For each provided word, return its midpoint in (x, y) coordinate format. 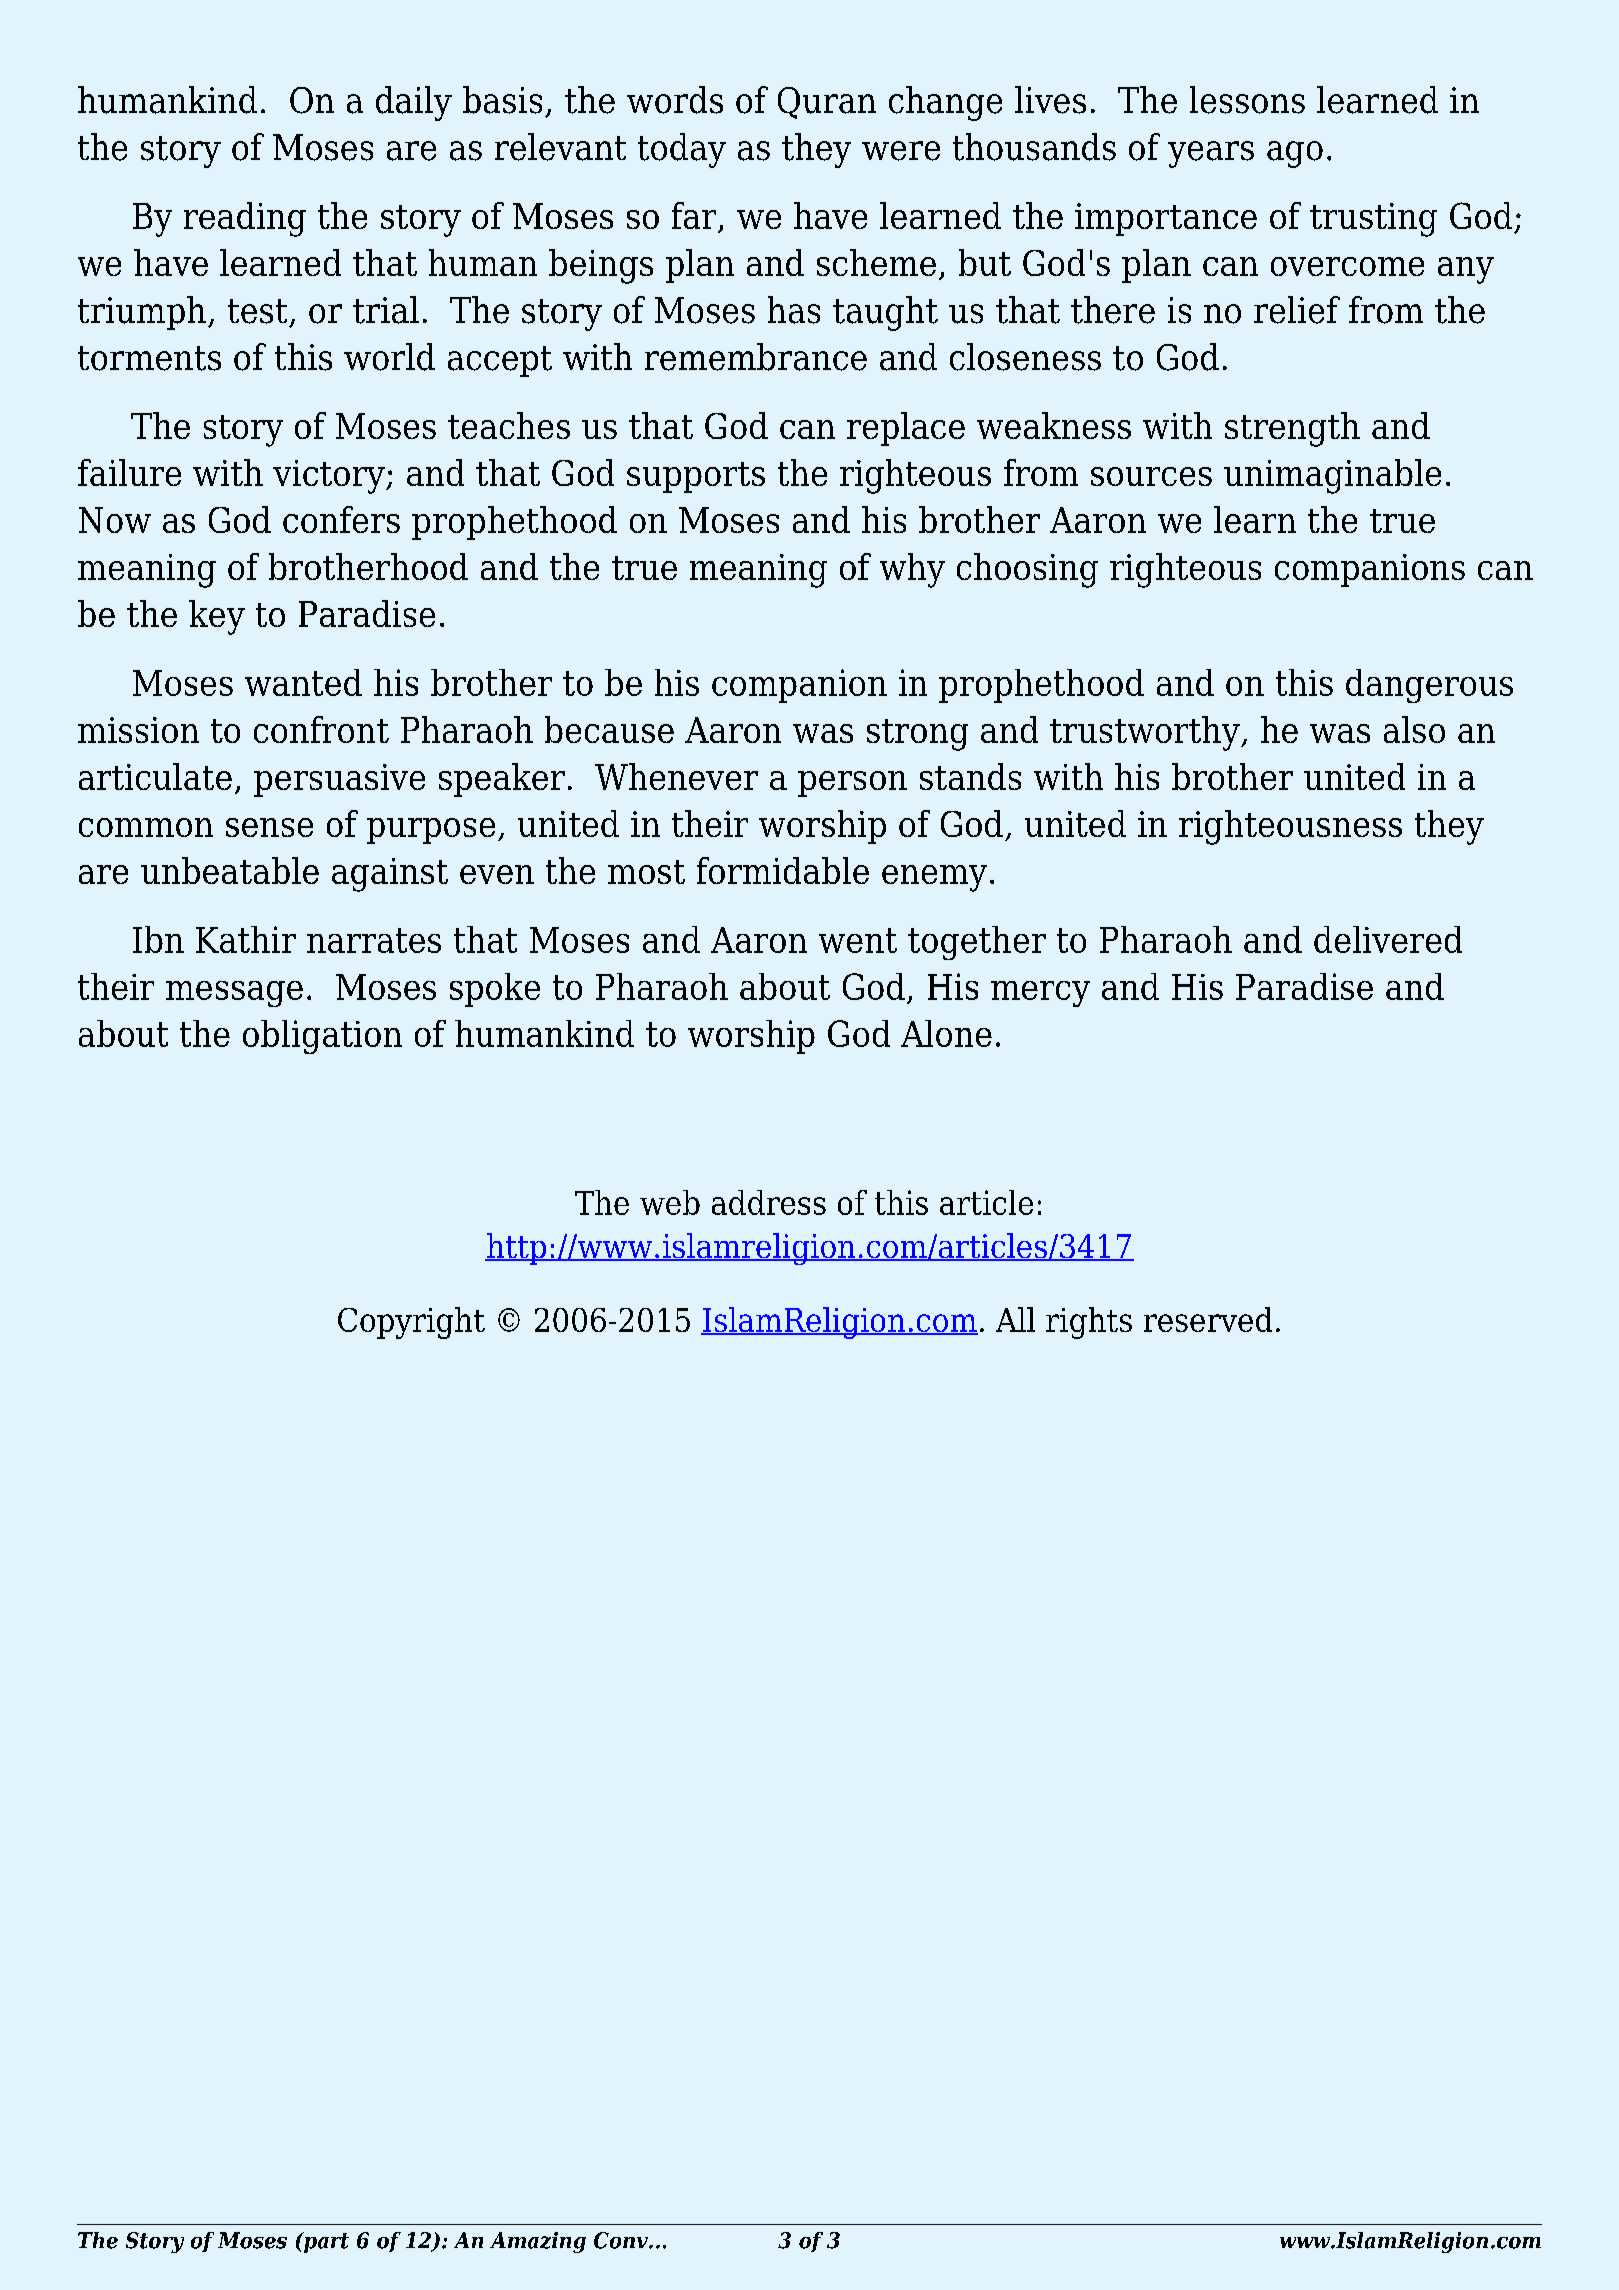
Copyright (411, 1323)
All (1015, 1319)
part (325, 2242)
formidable (783, 870)
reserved (1208, 1319)
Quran (827, 103)
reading (245, 219)
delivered (1388, 939)
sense (269, 827)
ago (1295, 154)
